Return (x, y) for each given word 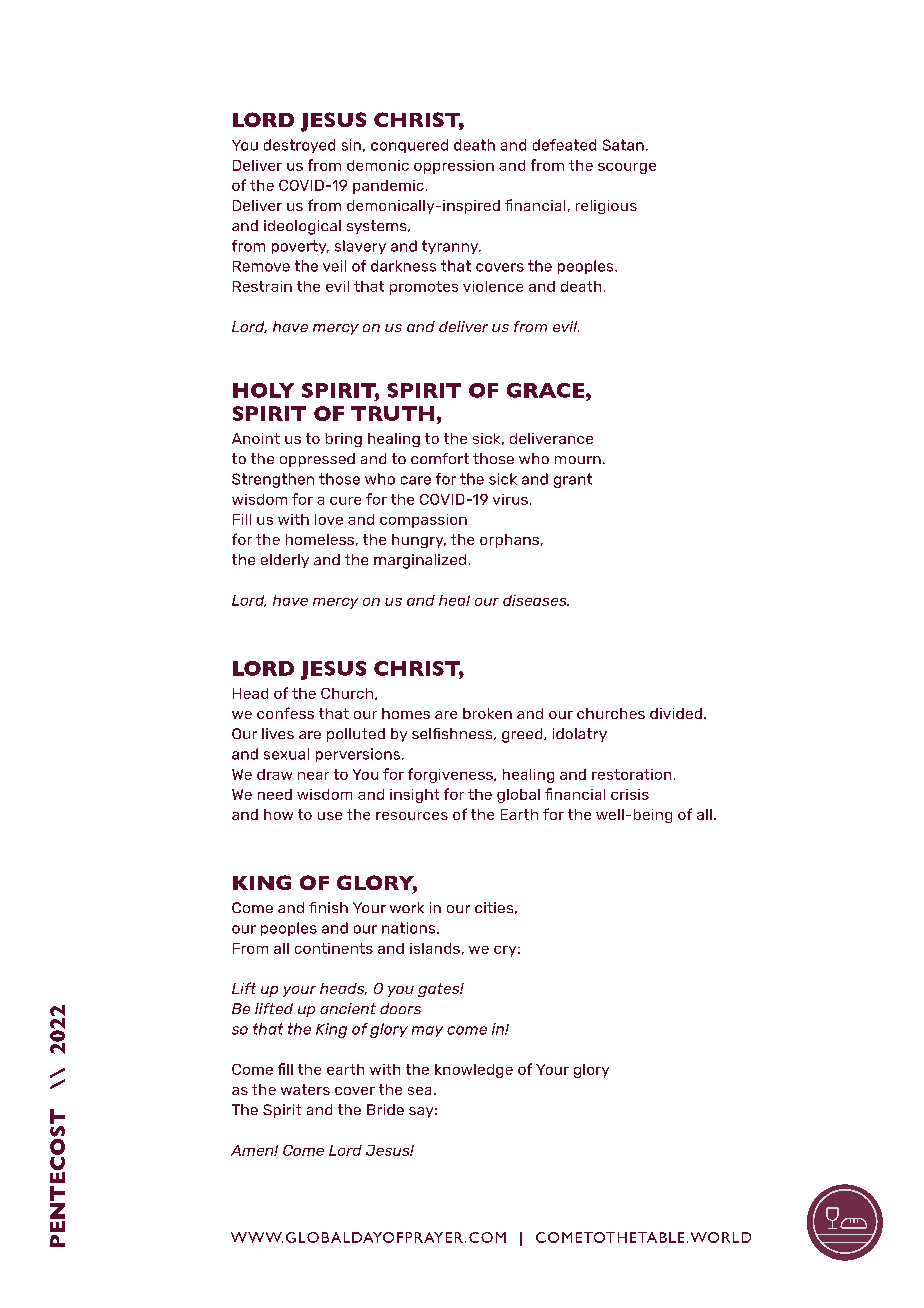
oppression (454, 167)
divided (676, 713)
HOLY (263, 390)
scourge (627, 168)
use (330, 816)
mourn (578, 460)
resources (412, 816)
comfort (440, 458)
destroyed (299, 146)
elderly (285, 561)
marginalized (420, 561)
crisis (630, 794)
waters (305, 1089)
